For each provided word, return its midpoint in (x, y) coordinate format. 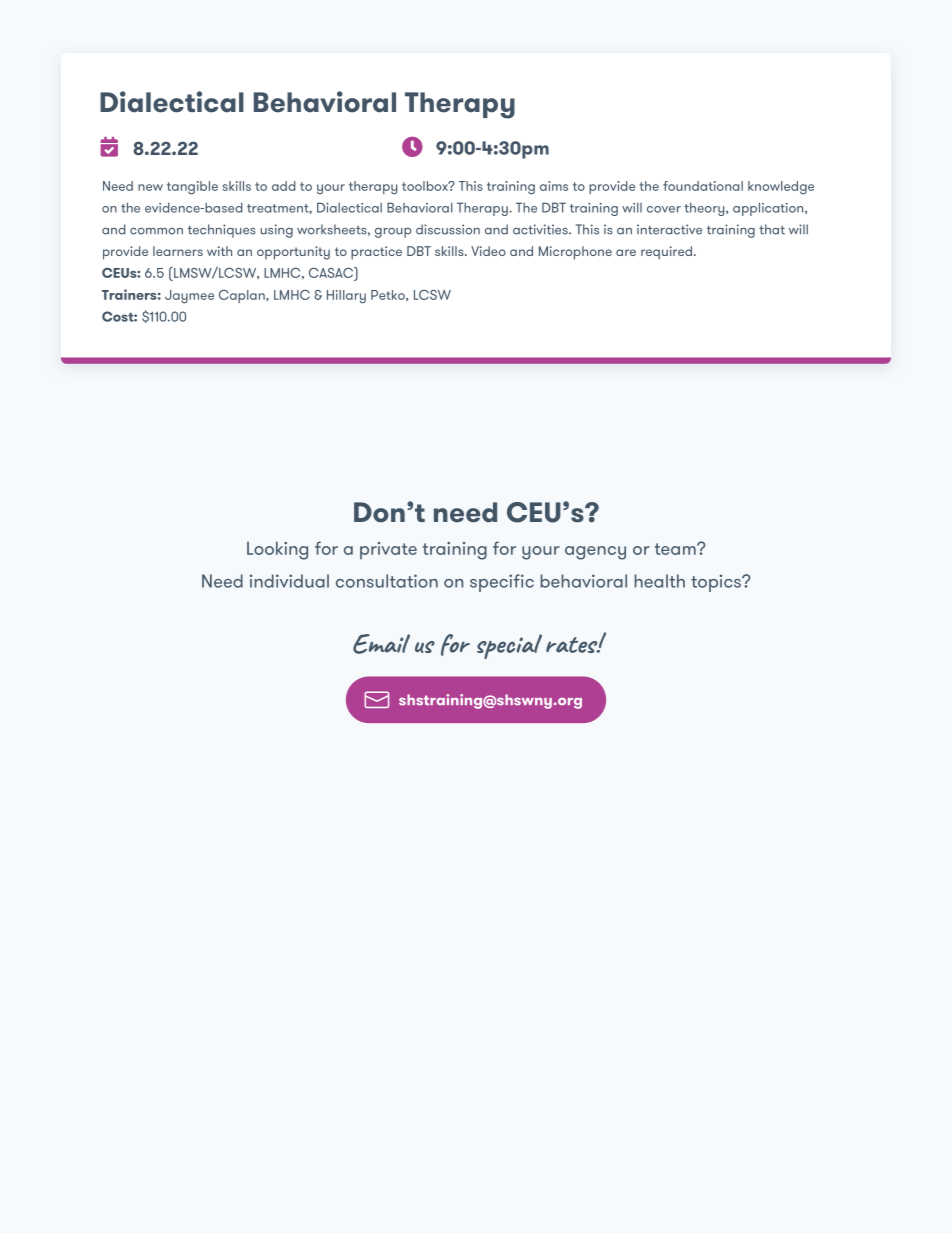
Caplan (243, 296)
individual (289, 581)
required (666, 253)
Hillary (346, 297)
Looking (277, 550)
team (676, 549)
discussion (448, 229)
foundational (703, 186)
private (388, 550)
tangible (192, 188)
